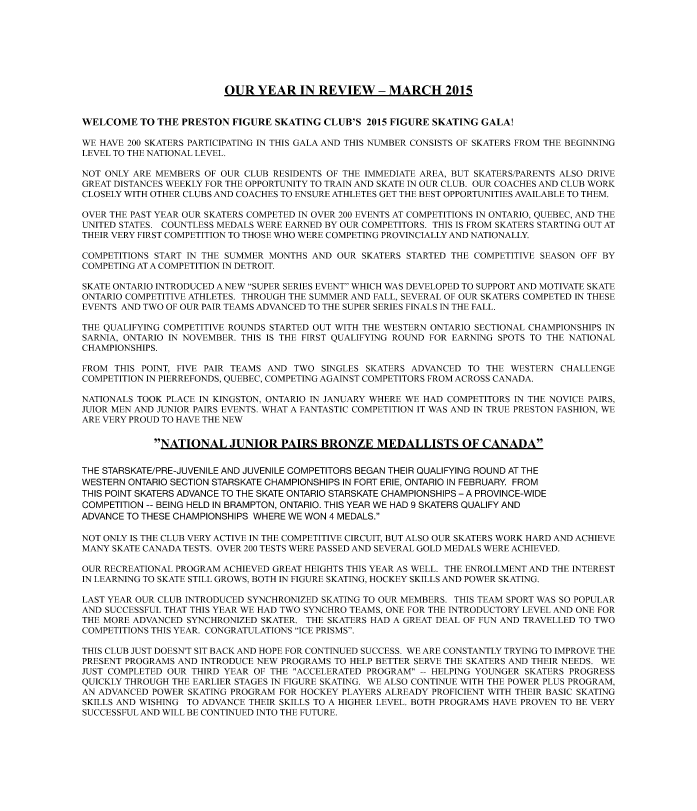 Image resolution: width=697 pixels, height=811 pixels. What do you see at coordinates (339, 368) in the screenshot?
I see `SINGLES` at bounding box center [339, 368].
